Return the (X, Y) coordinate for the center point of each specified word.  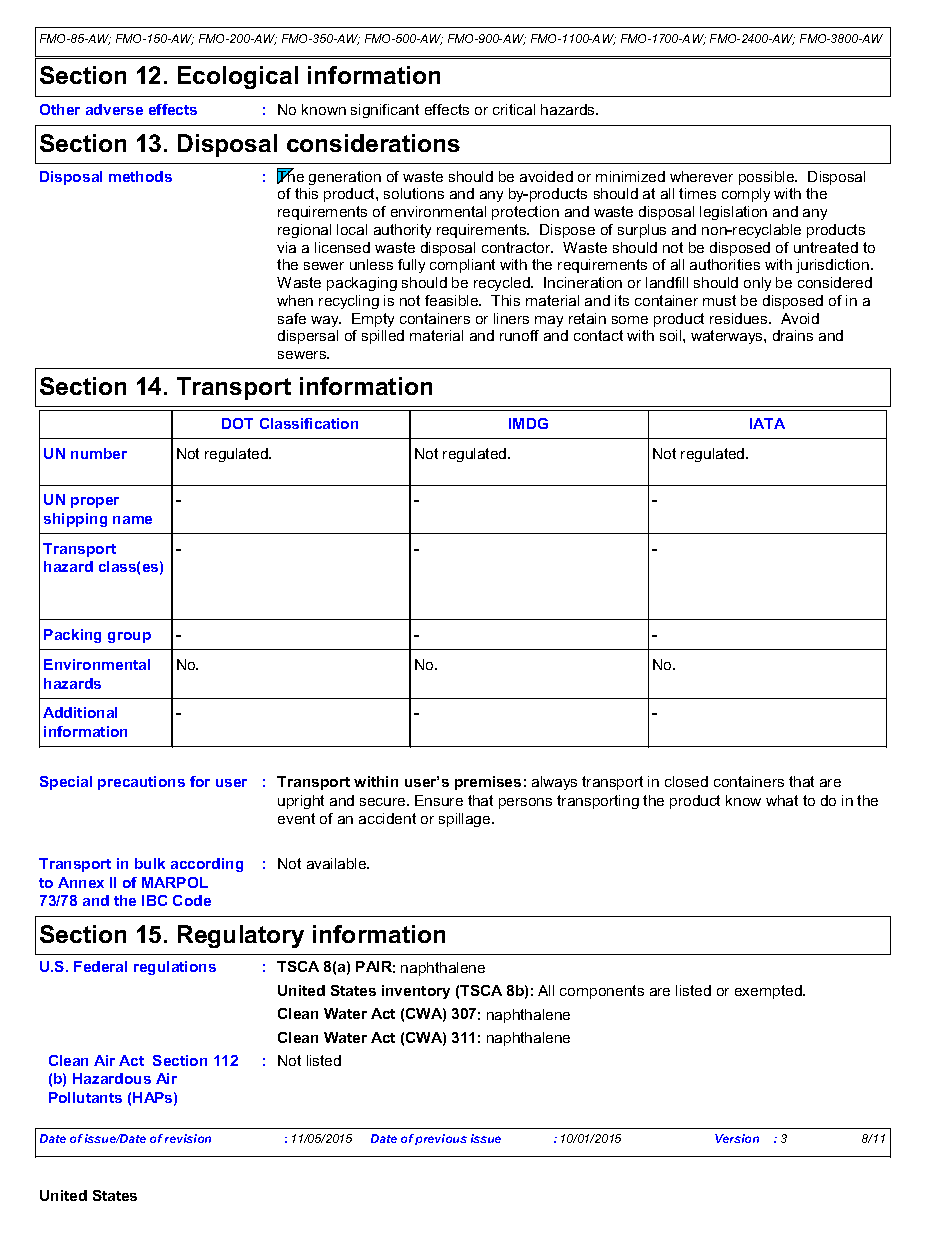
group (129, 637)
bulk (150, 863)
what (782, 800)
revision (188, 1138)
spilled (383, 337)
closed (686, 781)
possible (768, 178)
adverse (114, 109)
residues (740, 318)
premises (488, 783)
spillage (466, 820)
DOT (237, 423)
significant (385, 111)
